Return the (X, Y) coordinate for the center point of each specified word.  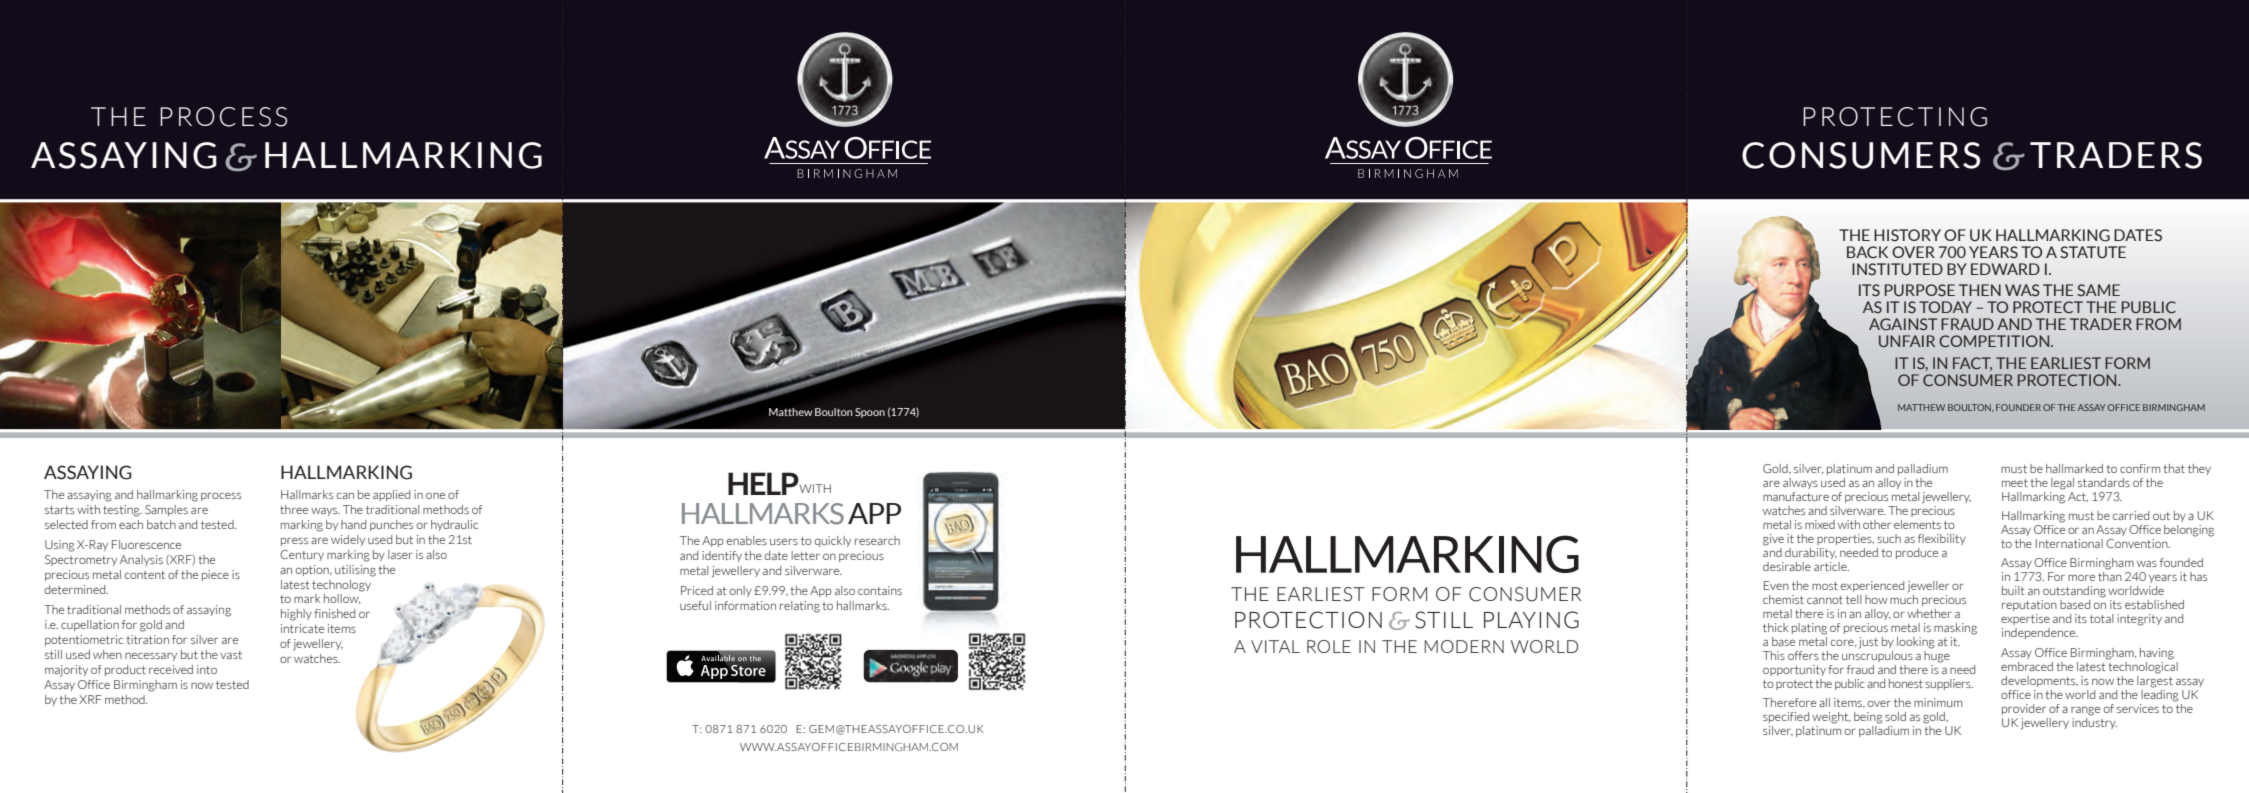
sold (1895, 716)
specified (1786, 717)
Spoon (870, 413)
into (207, 669)
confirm (2140, 468)
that (2174, 468)
